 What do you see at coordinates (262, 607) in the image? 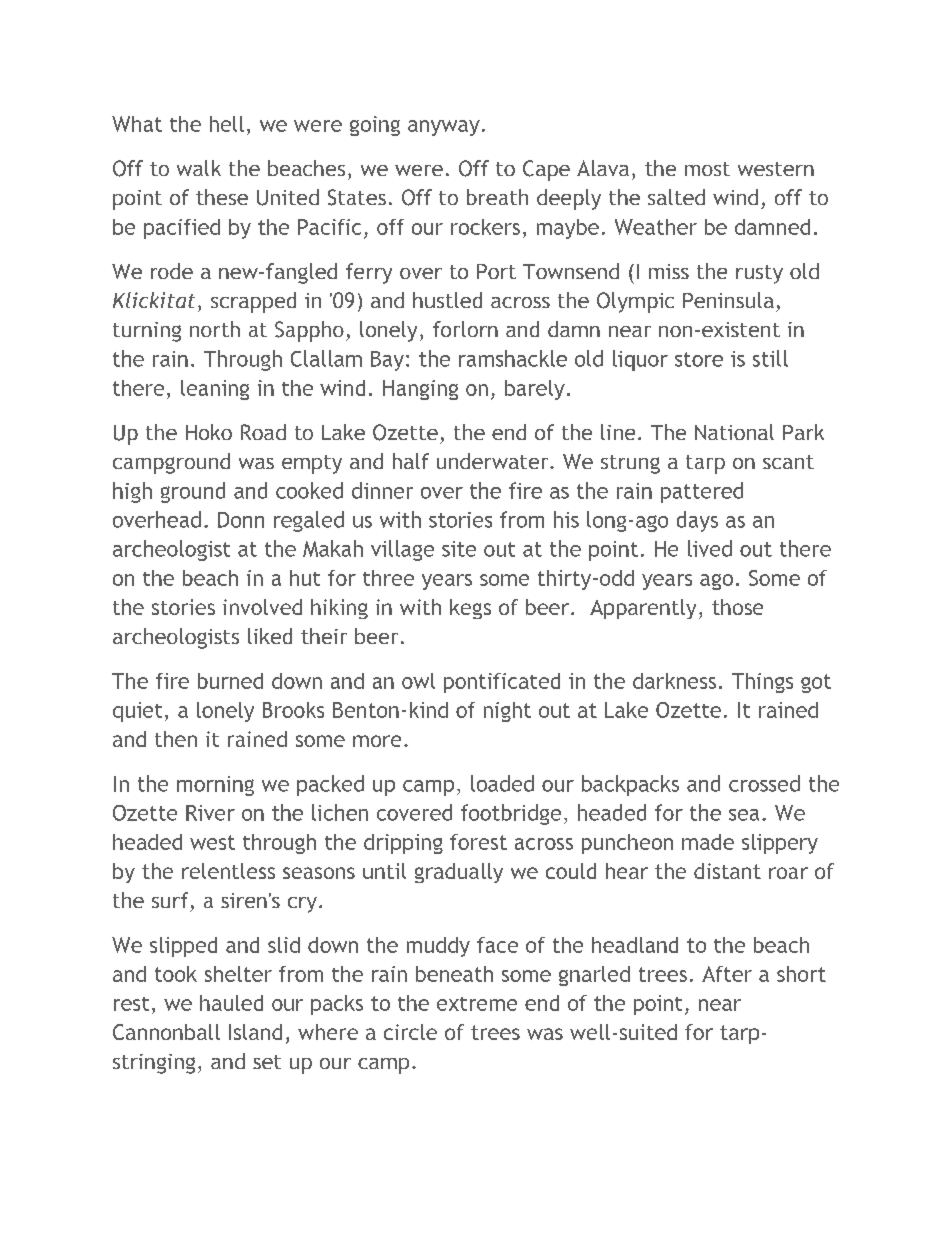
I see `involved` at bounding box center [262, 607].
